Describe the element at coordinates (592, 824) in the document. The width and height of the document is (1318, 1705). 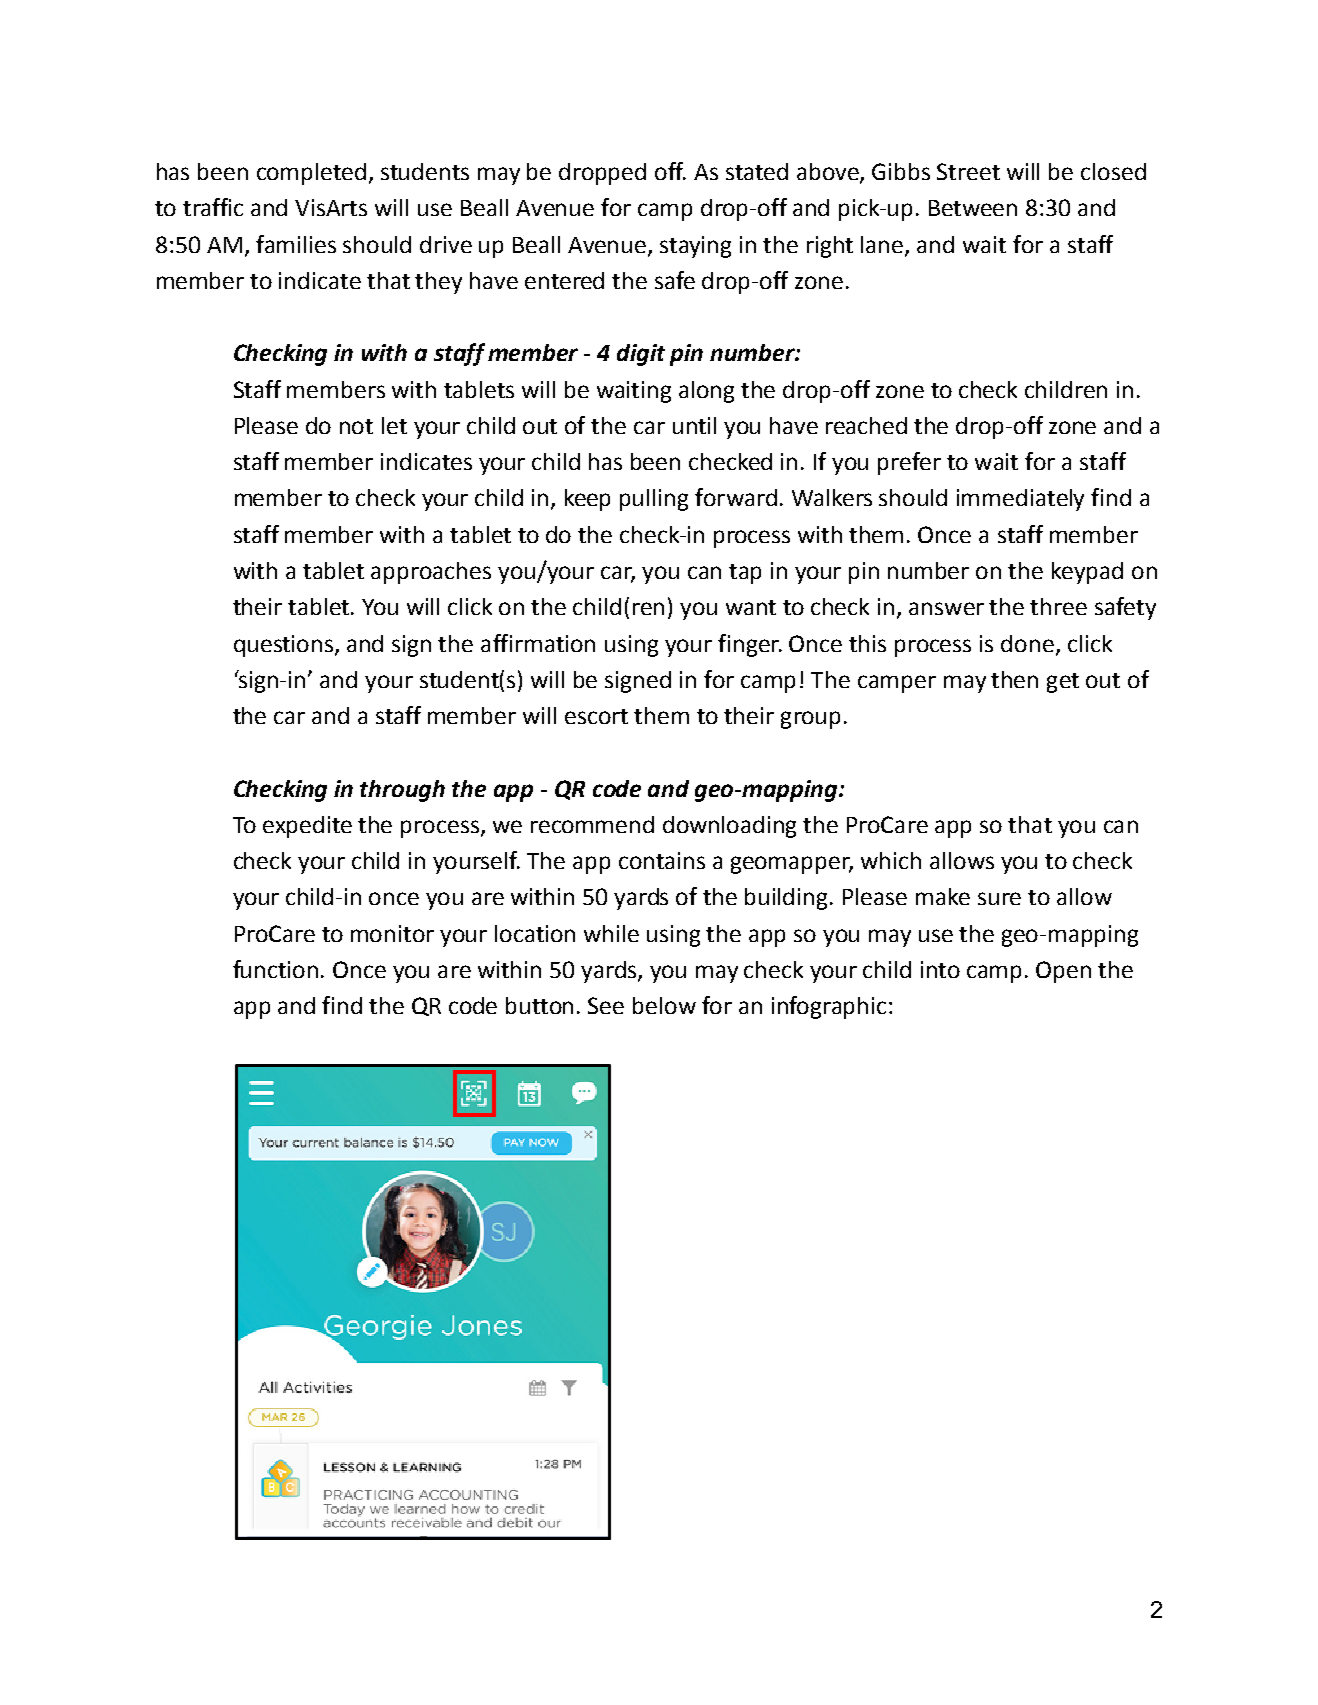
I see `recommend` at that location.
